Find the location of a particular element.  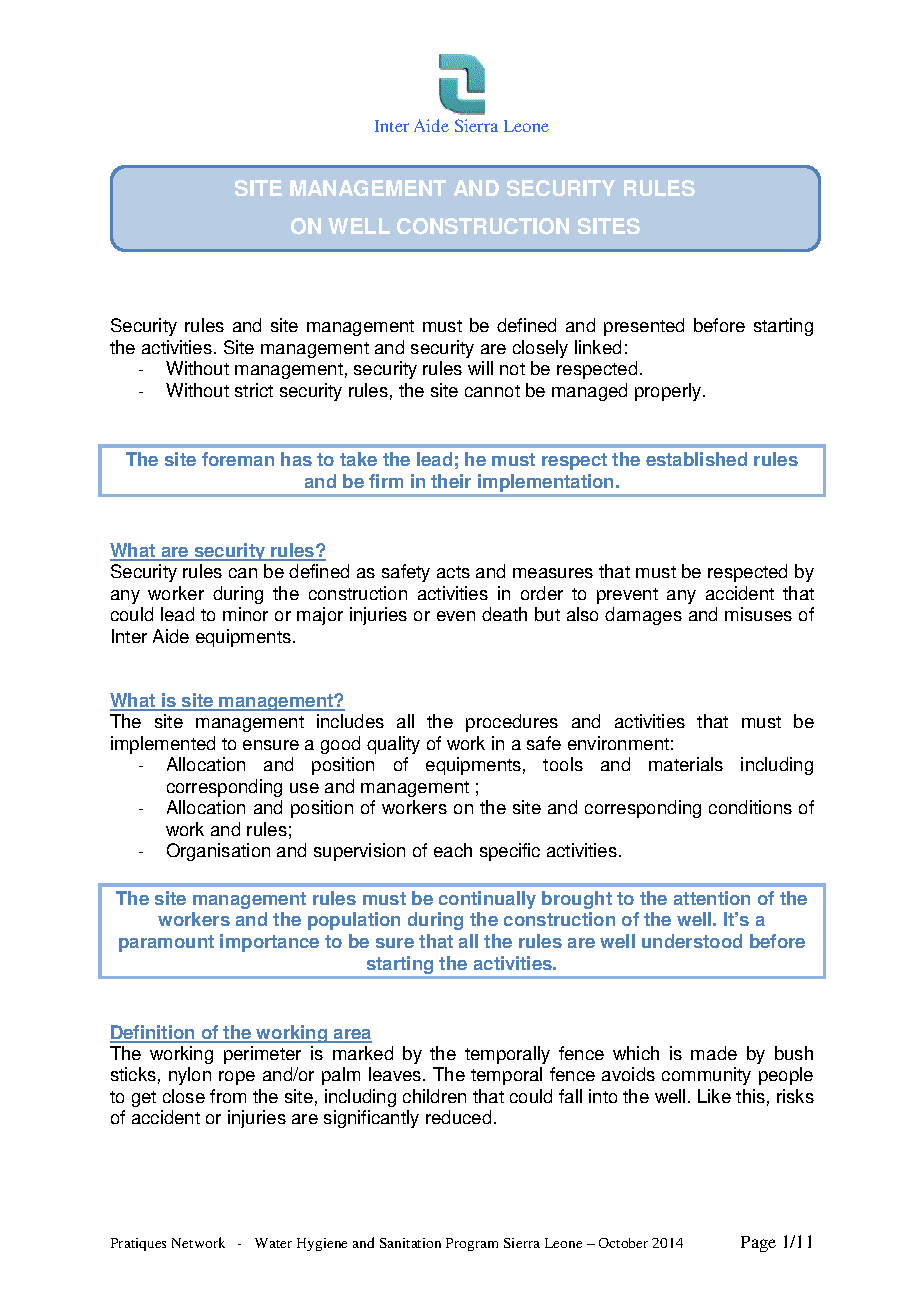

presented is located at coordinates (644, 327).
